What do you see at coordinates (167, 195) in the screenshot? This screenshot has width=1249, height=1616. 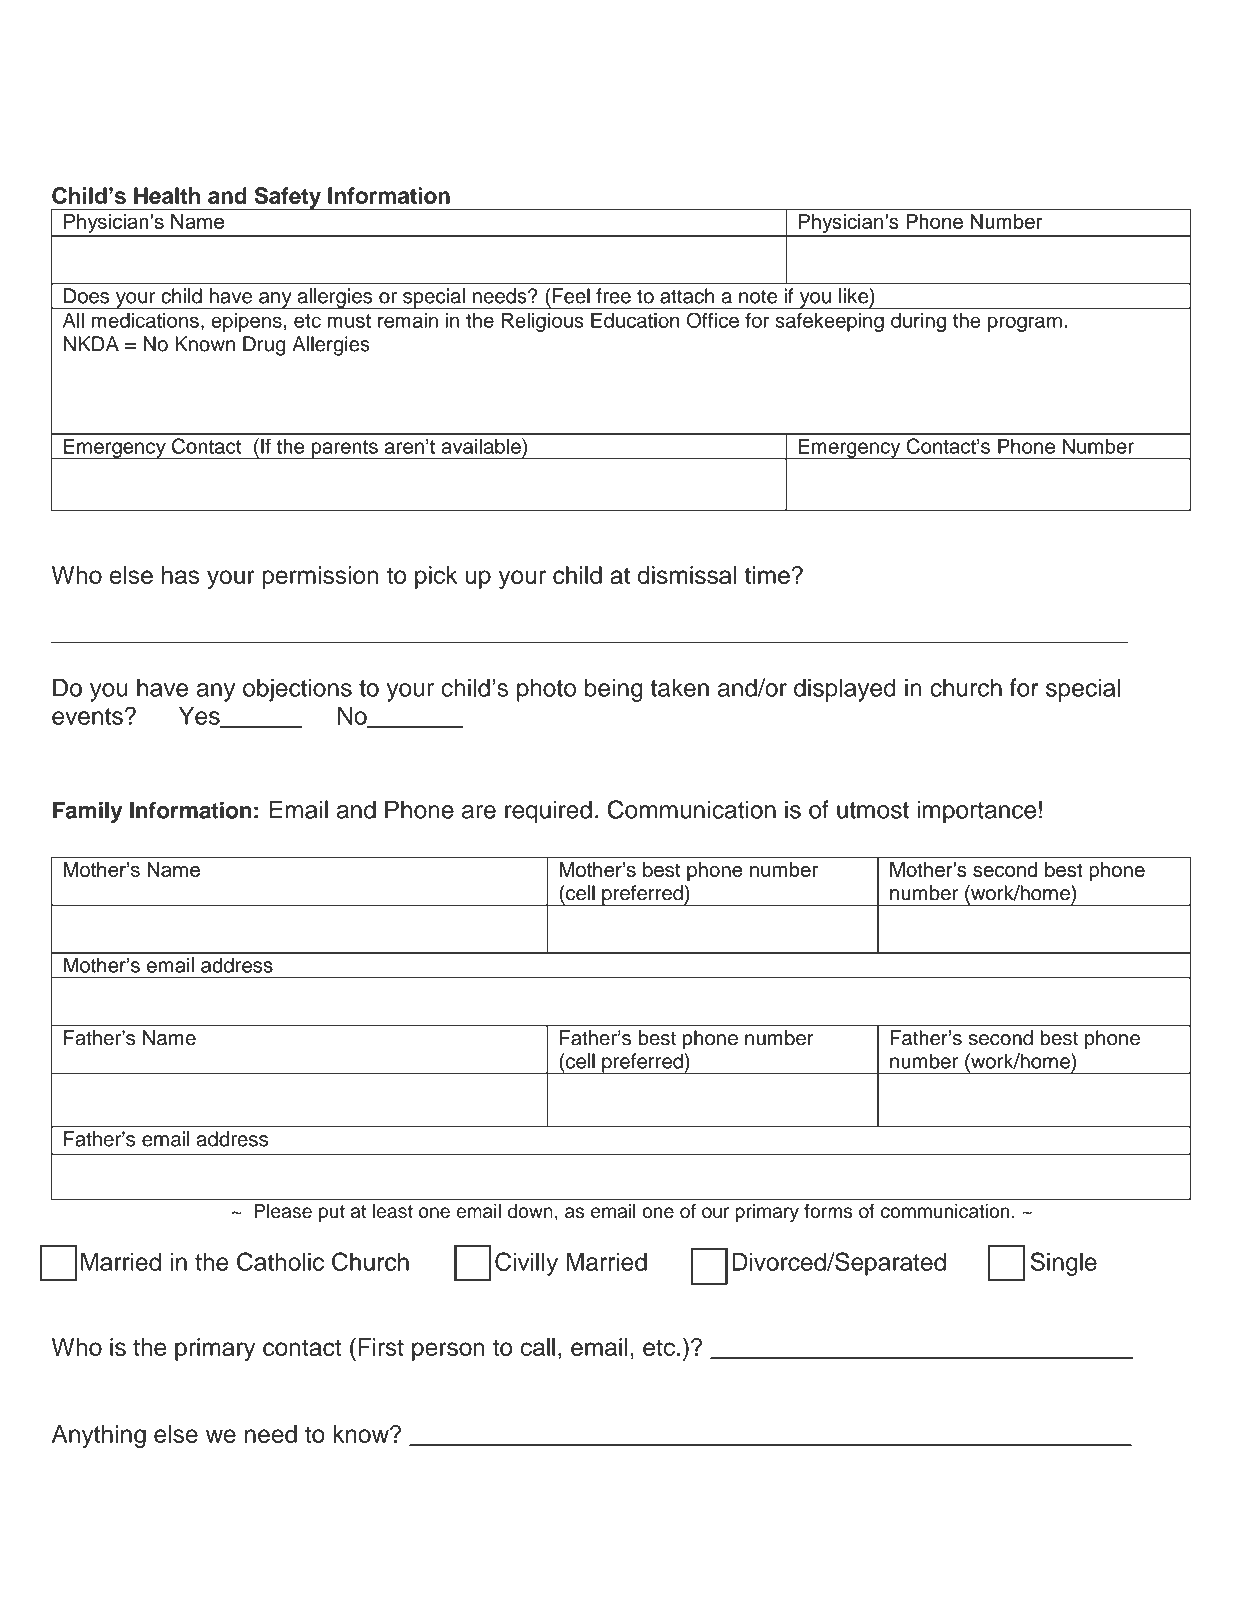 I see `Health` at bounding box center [167, 195].
